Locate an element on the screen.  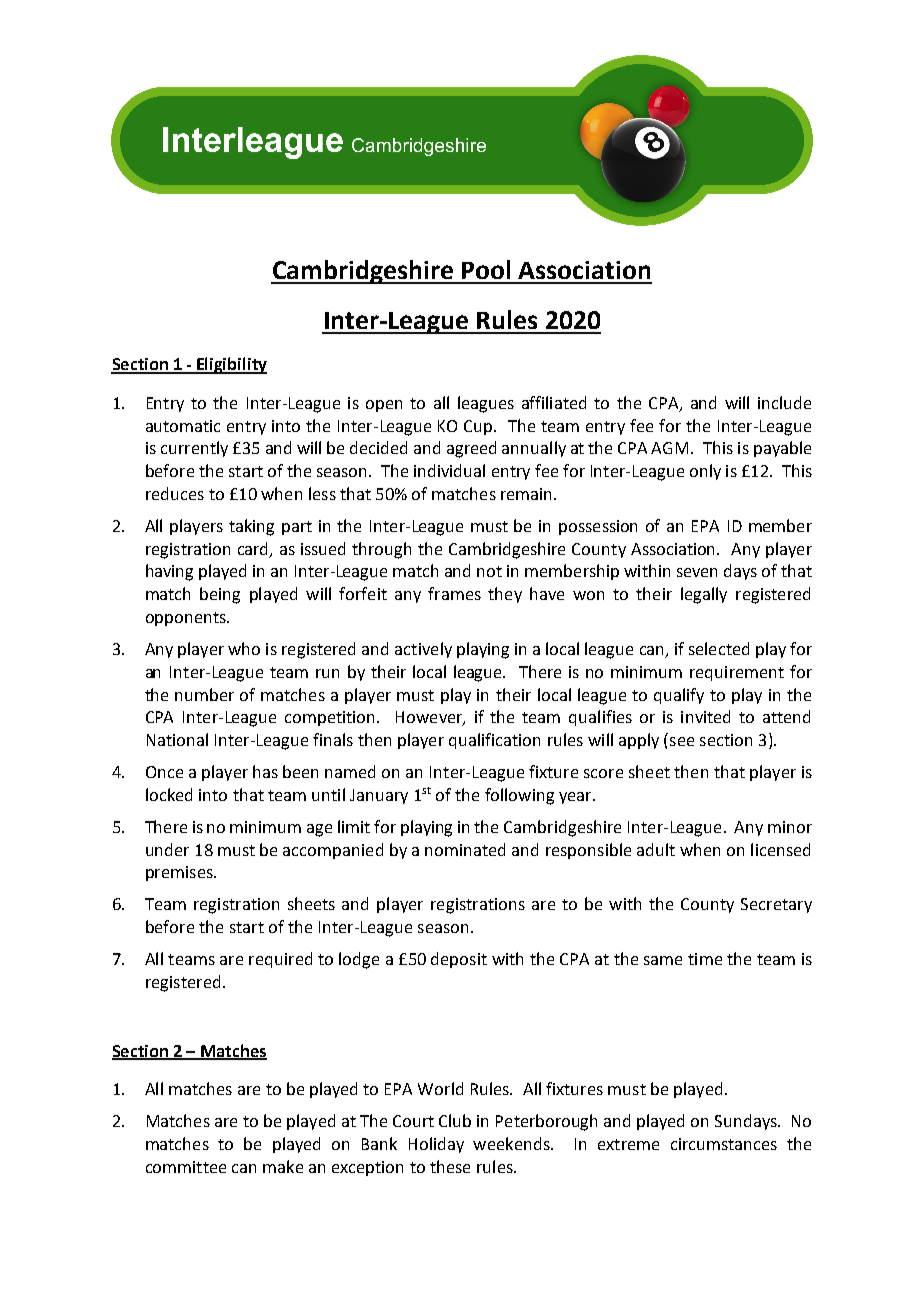
deposit is located at coordinates (459, 960).
